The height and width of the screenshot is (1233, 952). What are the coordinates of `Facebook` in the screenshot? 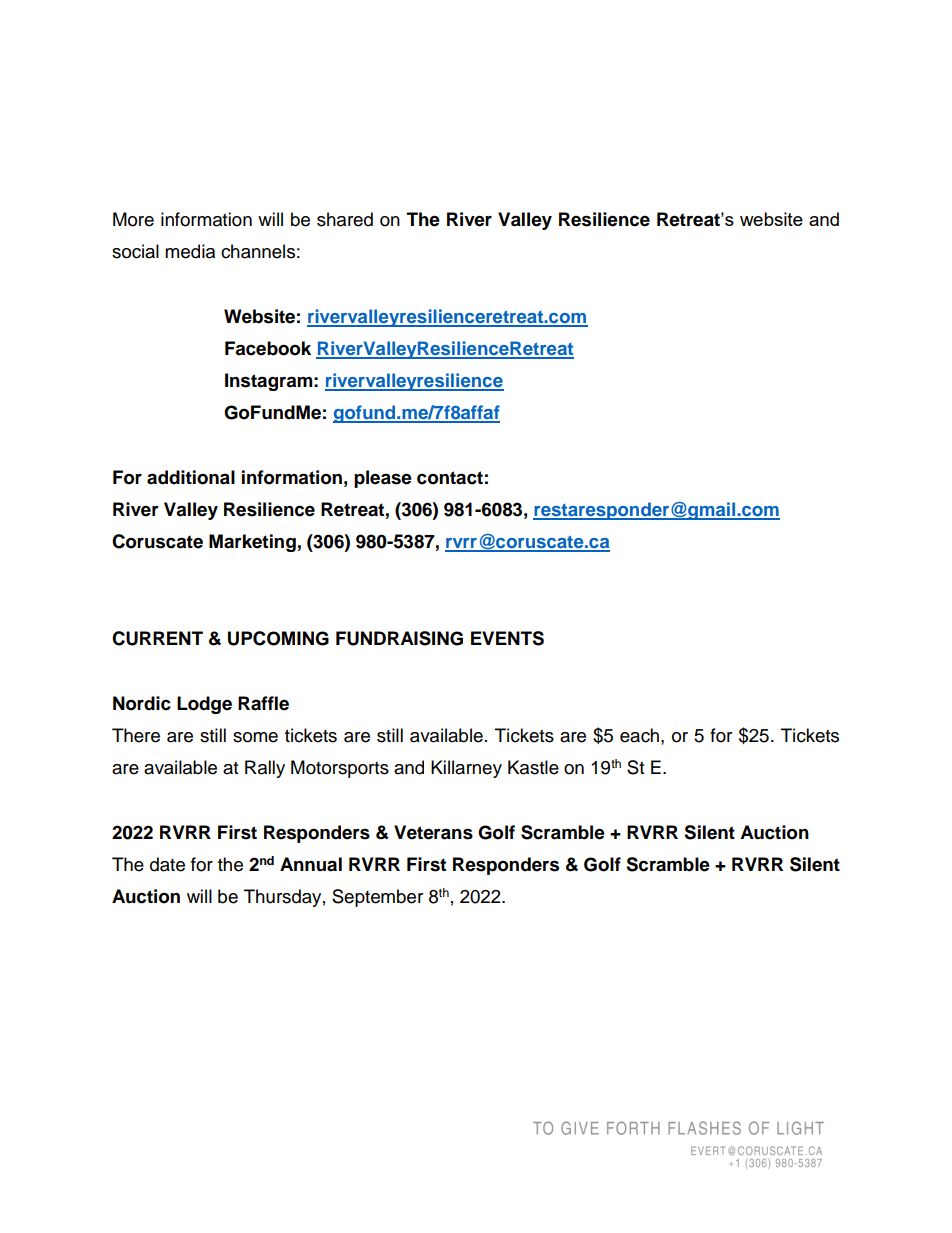 It's located at (268, 348).
